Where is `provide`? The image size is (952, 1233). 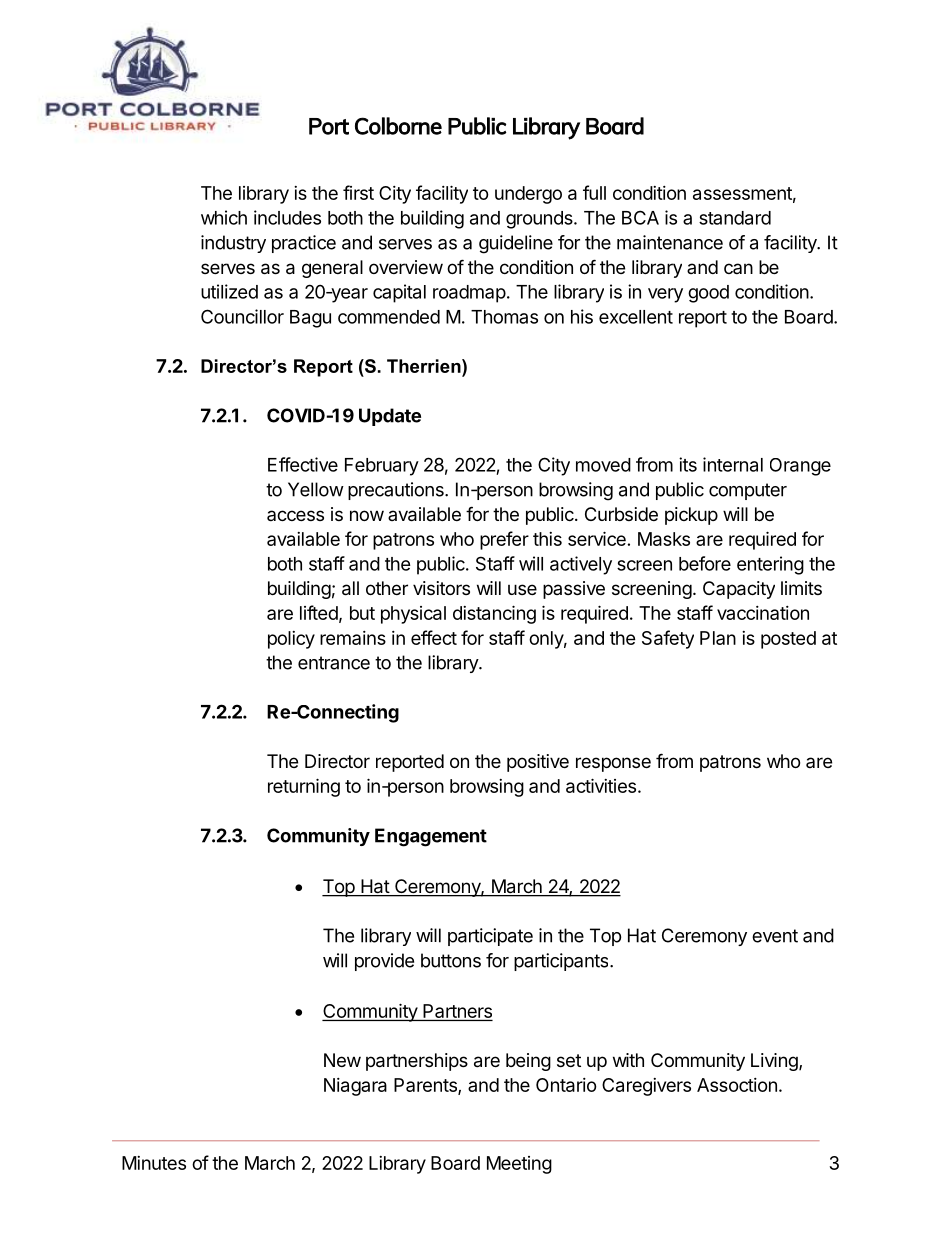 provide is located at coordinates (384, 962).
